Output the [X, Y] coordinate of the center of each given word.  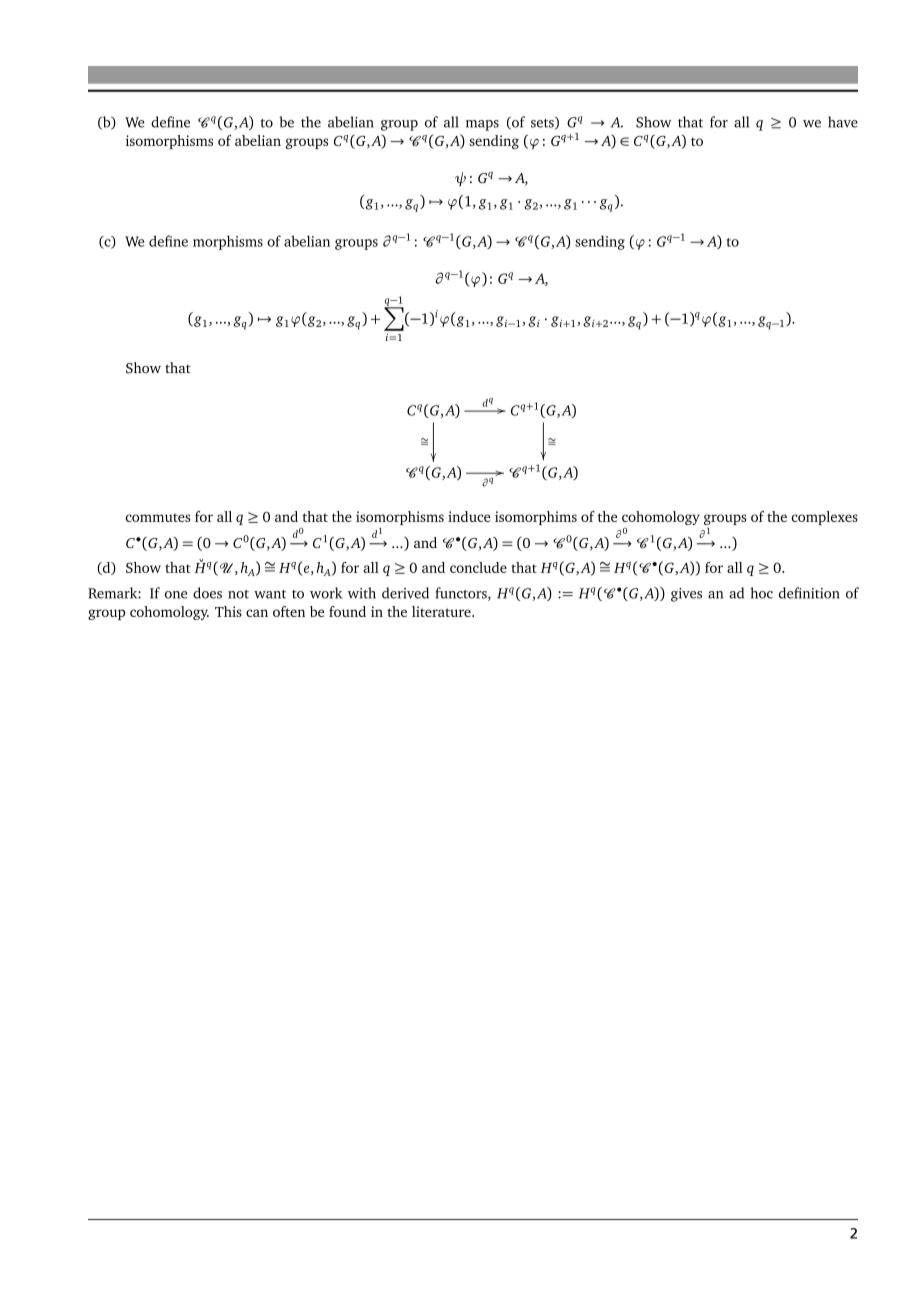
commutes [158, 517]
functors [462, 594]
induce [469, 516]
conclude [478, 567]
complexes [824, 518]
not [238, 594]
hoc [761, 593]
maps [482, 125]
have [843, 122]
